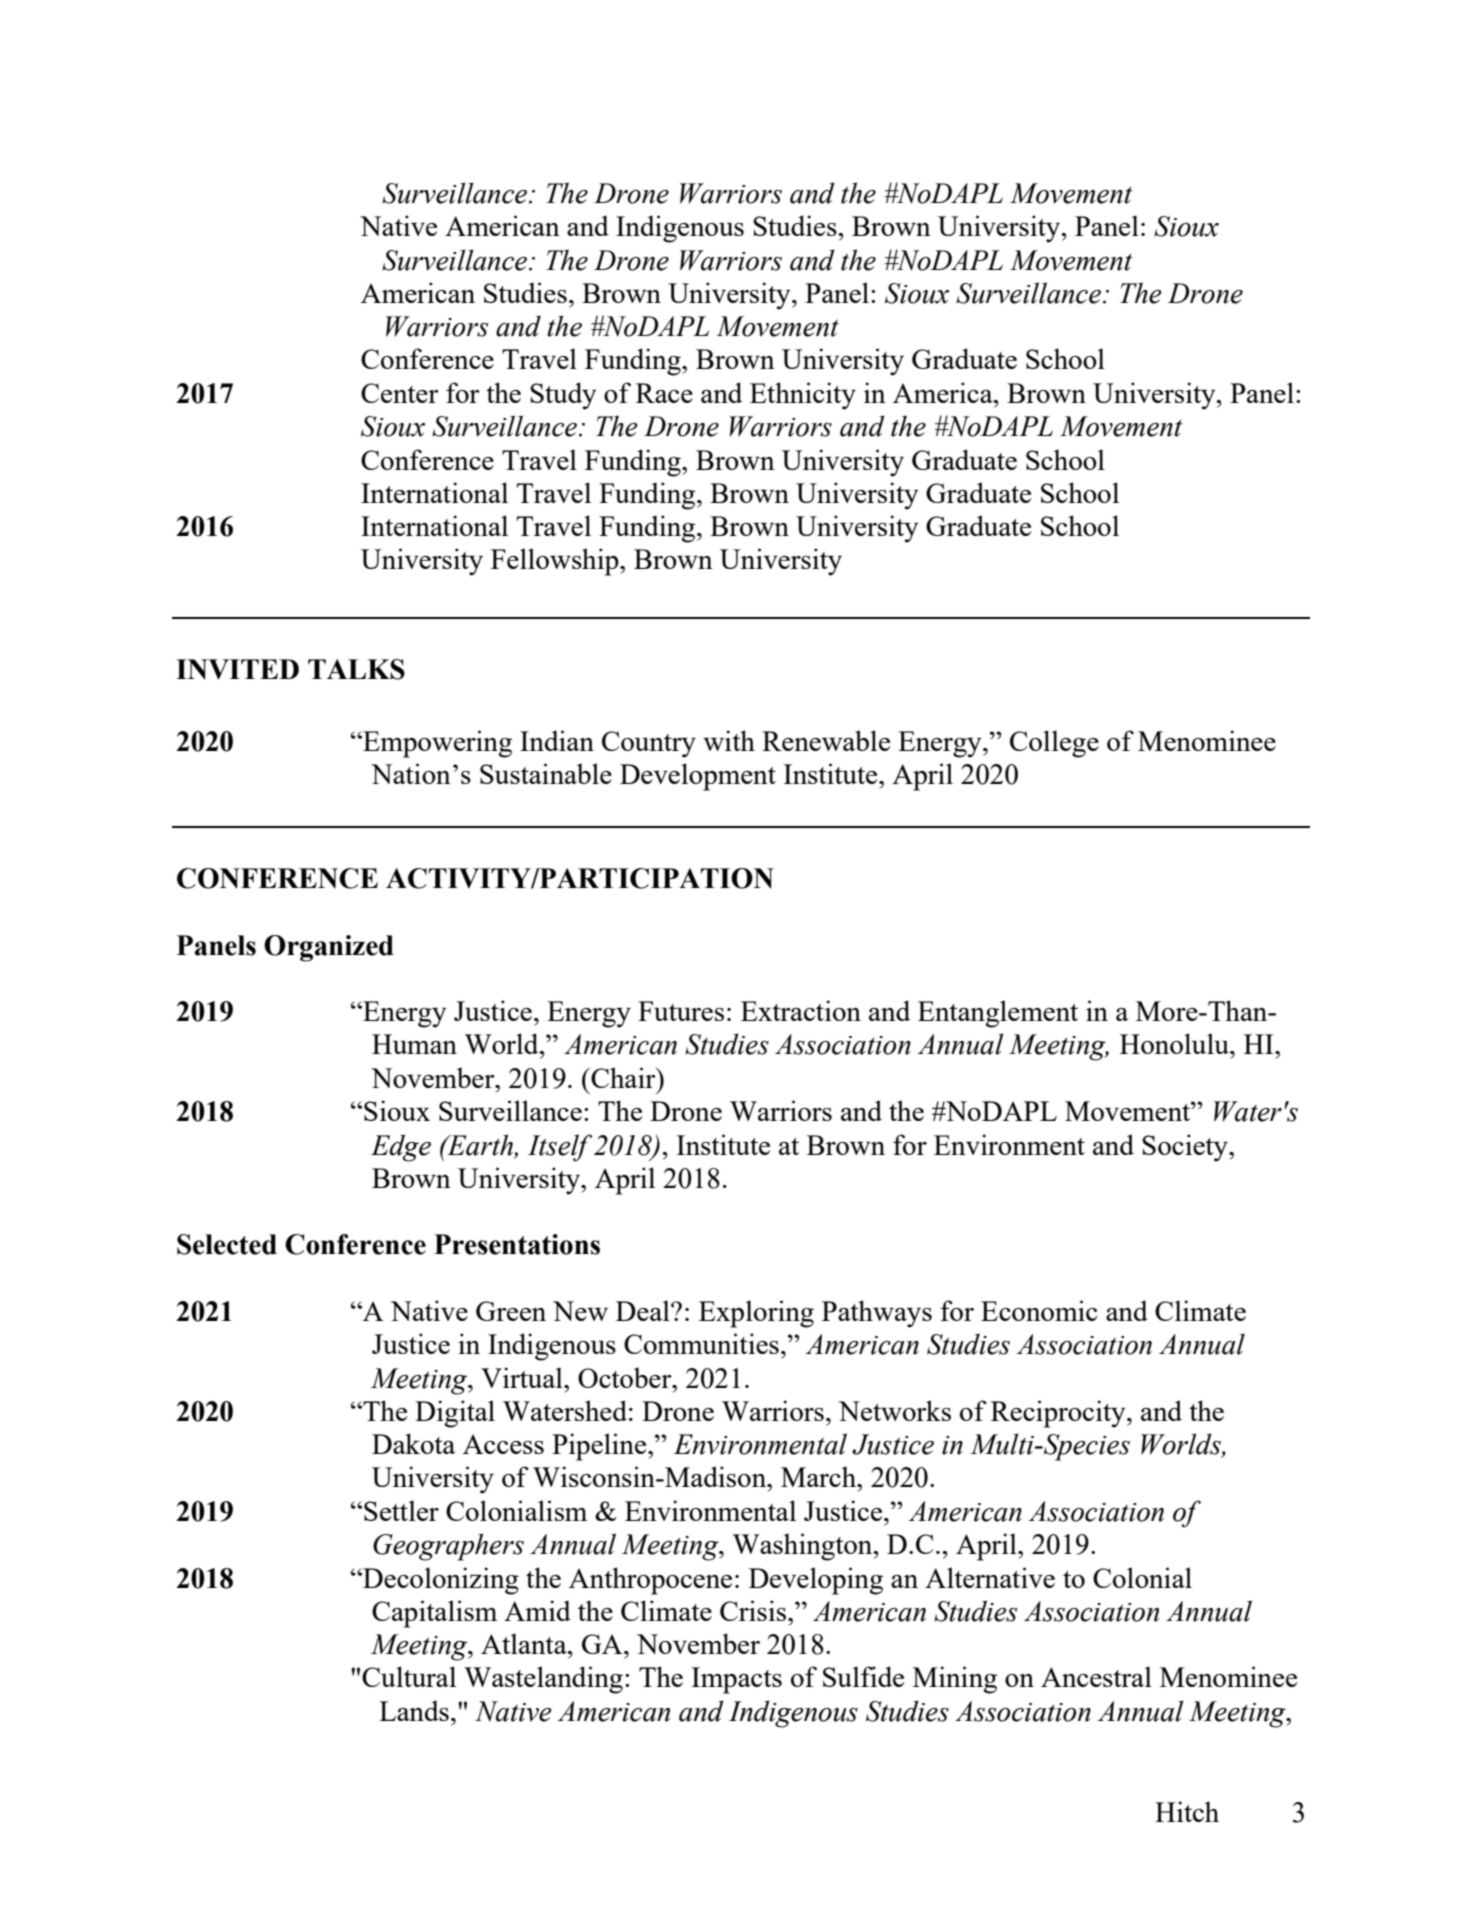 The height and width of the screenshot is (1913, 1478). I want to click on Impacts, so click(736, 1680).
